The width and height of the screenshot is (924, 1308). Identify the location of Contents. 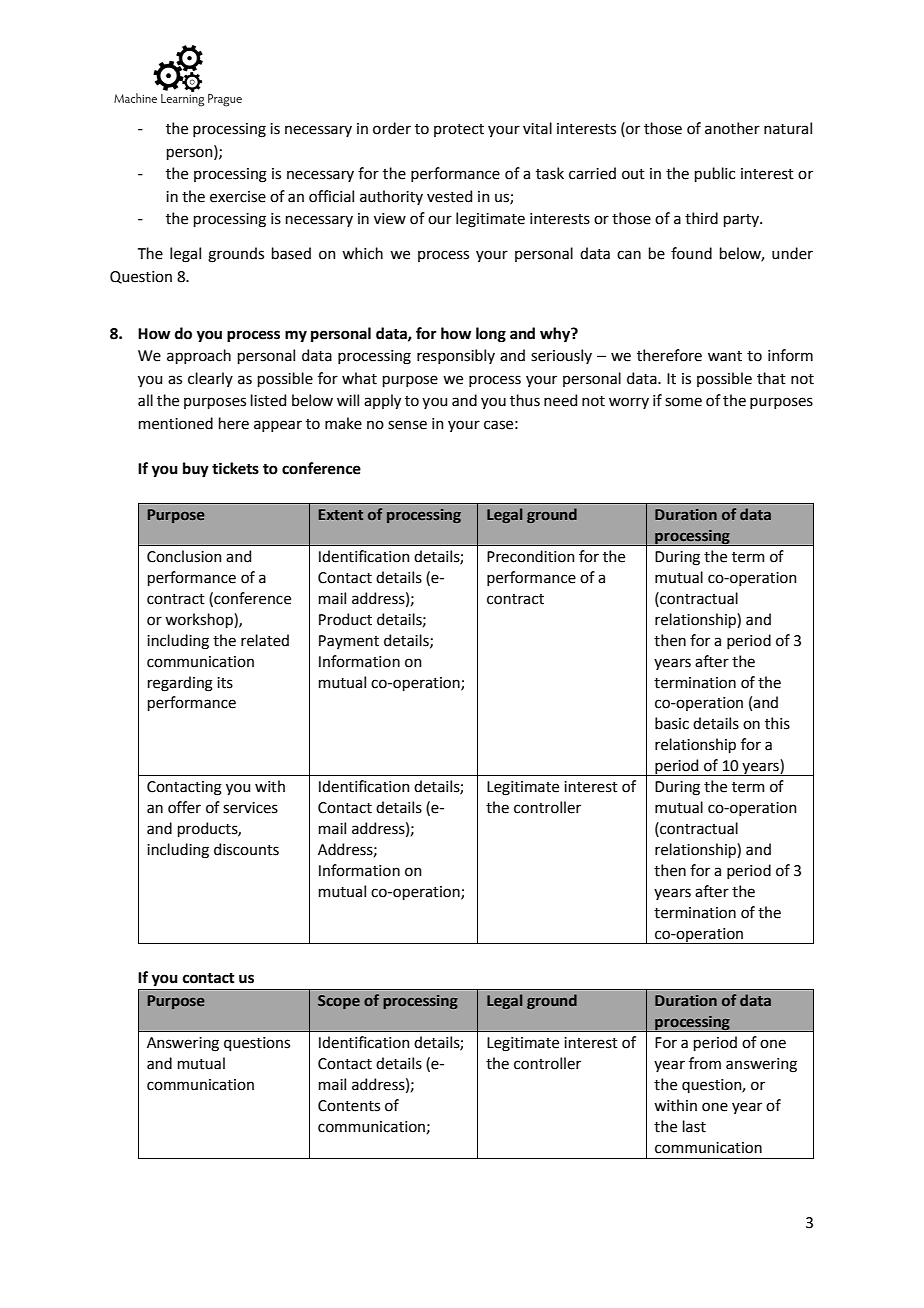
(349, 1106).
